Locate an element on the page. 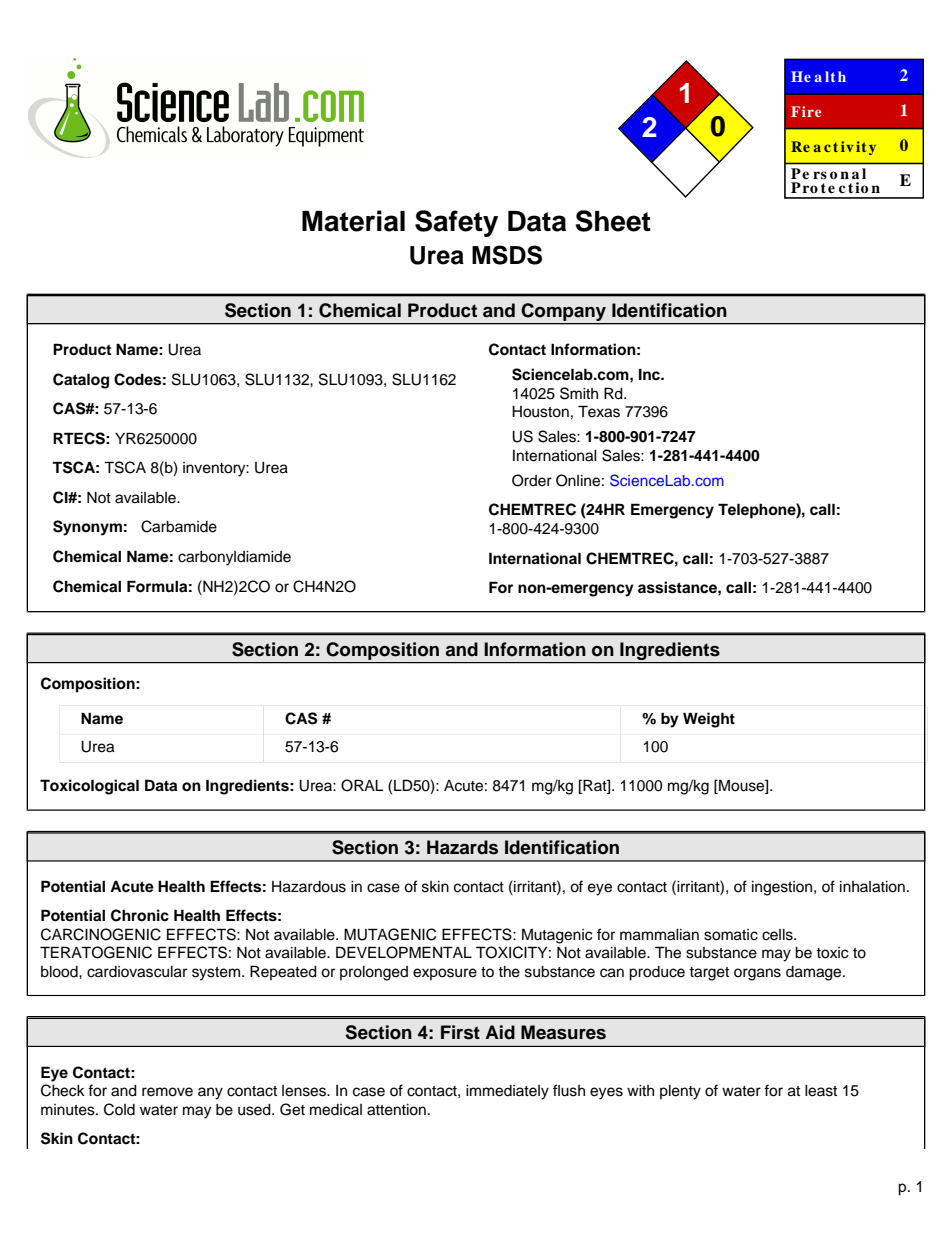 Image resolution: width=952 pixels, height=1233 pixels. Hazards is located at coordinates (462, 847).
